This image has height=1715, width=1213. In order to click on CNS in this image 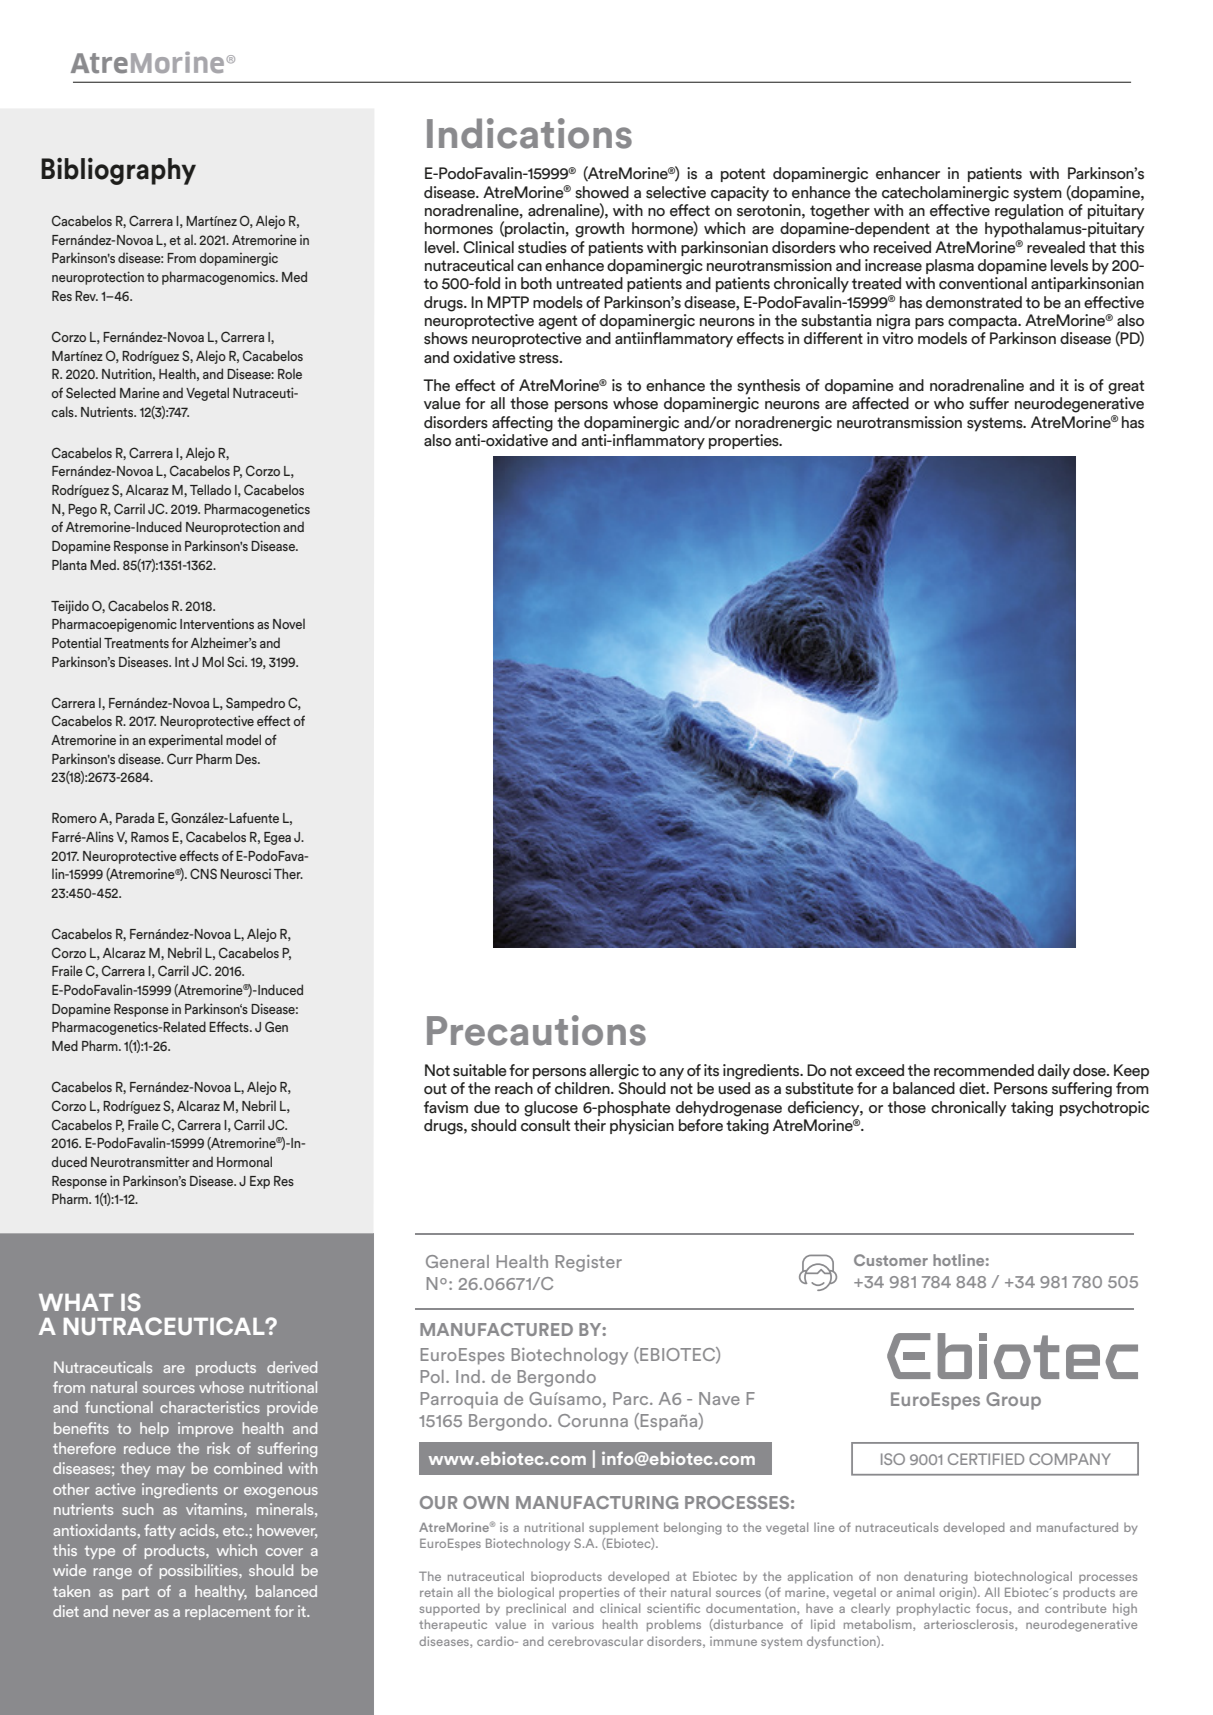, I will do `click(203, 873)`.
